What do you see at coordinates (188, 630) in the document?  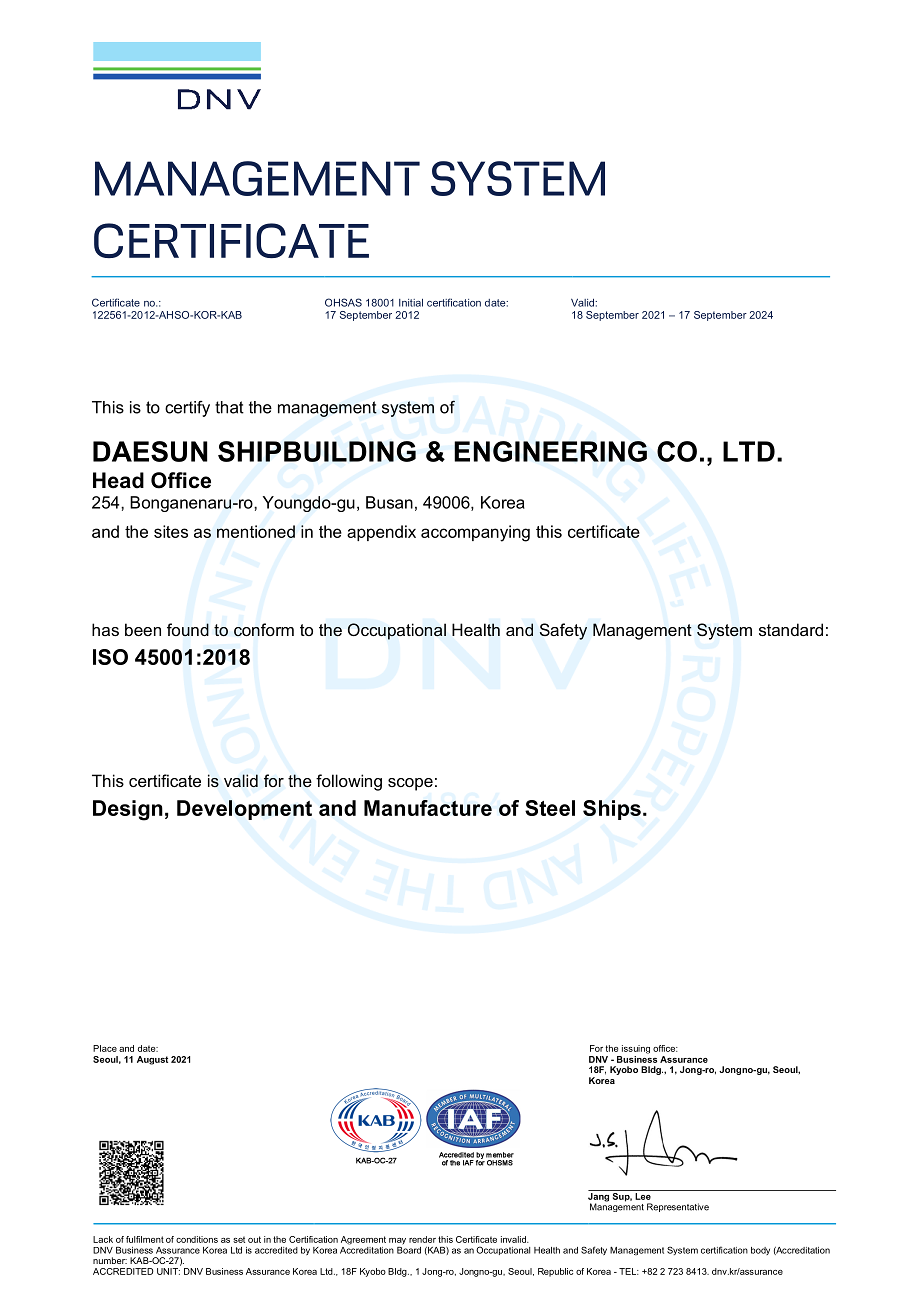 I see `found` at bounding box center [188, 630].
